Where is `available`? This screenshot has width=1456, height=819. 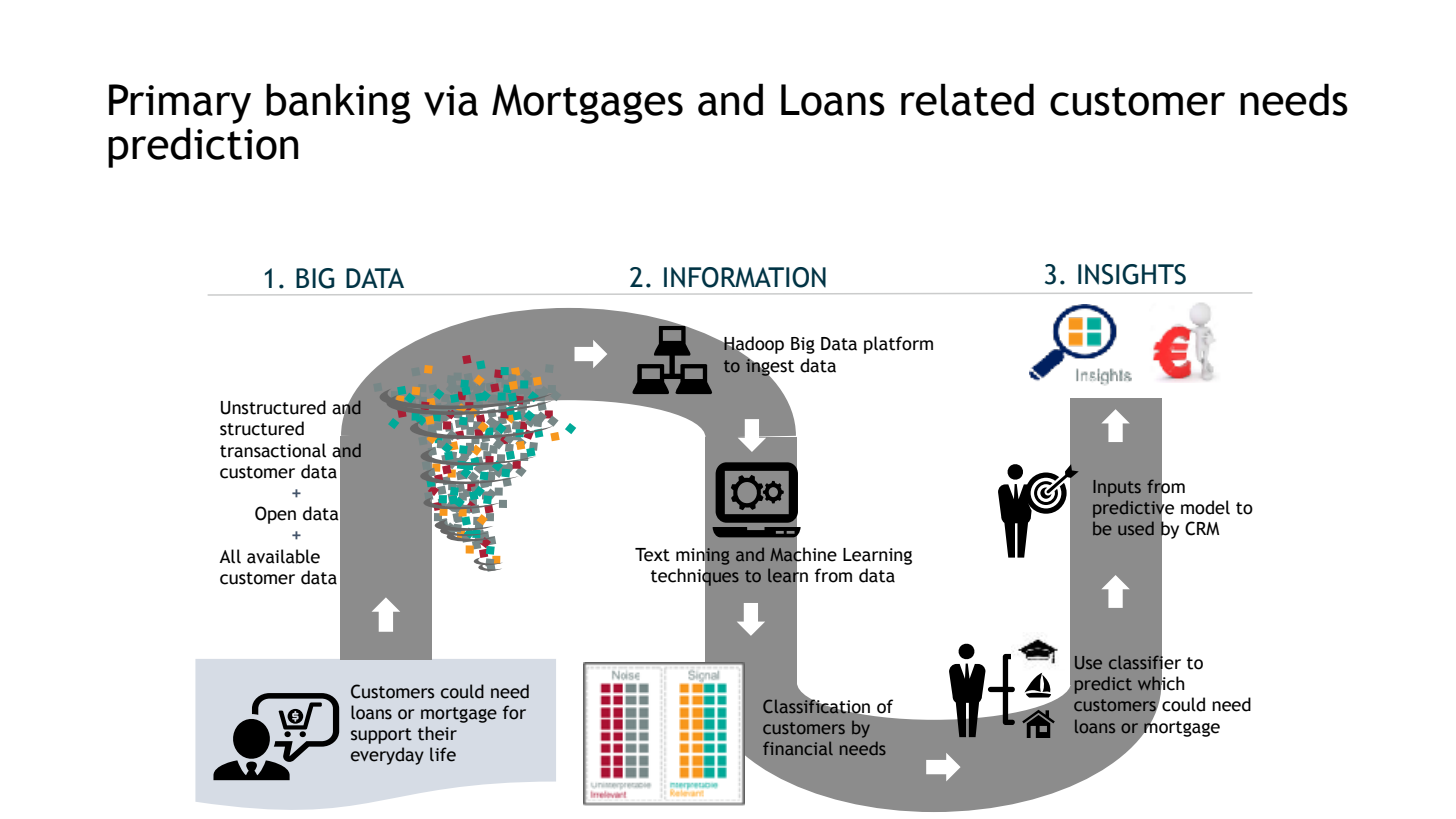
available is located at coordinates (283, 556).
